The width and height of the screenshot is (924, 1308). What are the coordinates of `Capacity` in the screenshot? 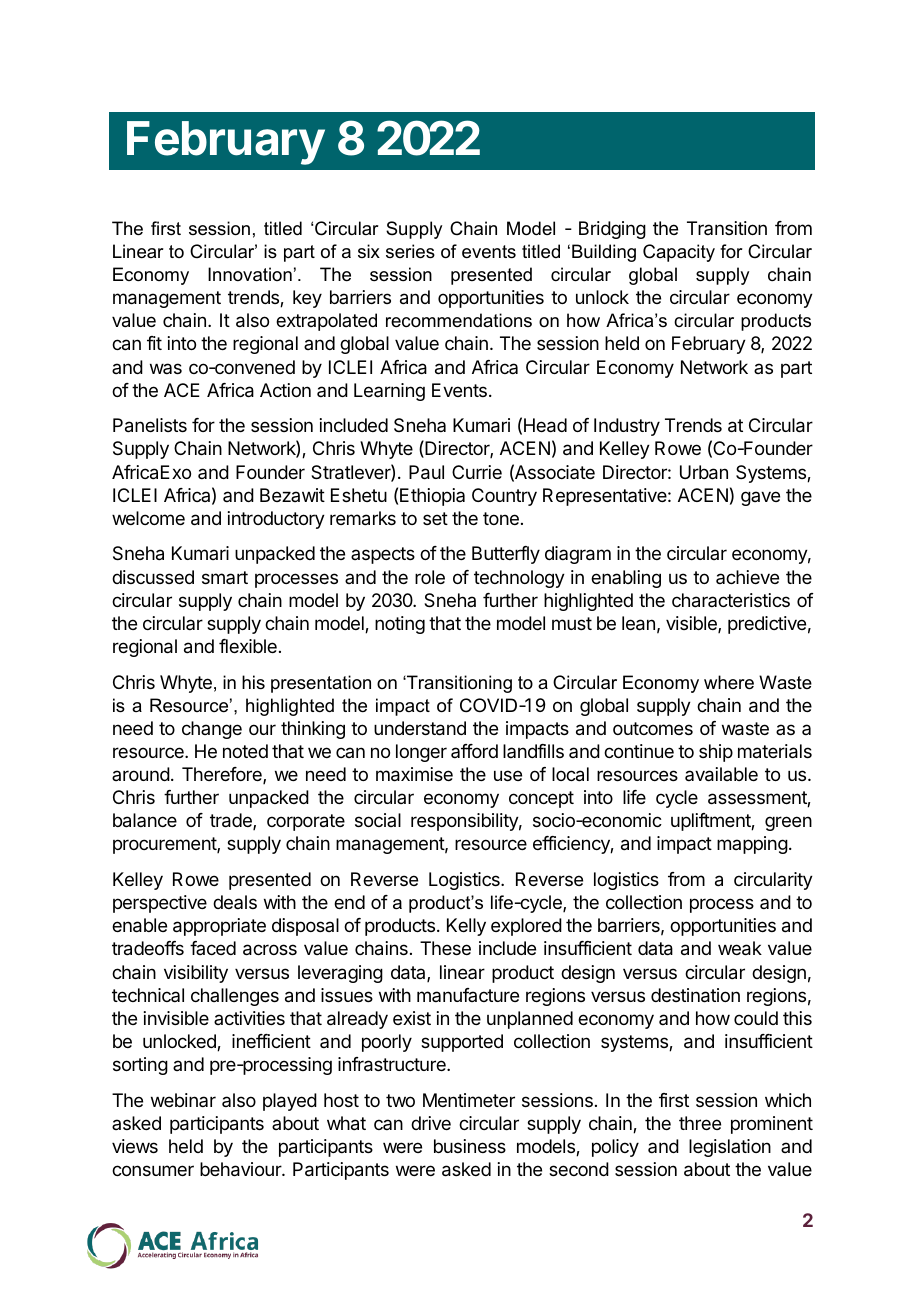 It's located at (679, 253).
